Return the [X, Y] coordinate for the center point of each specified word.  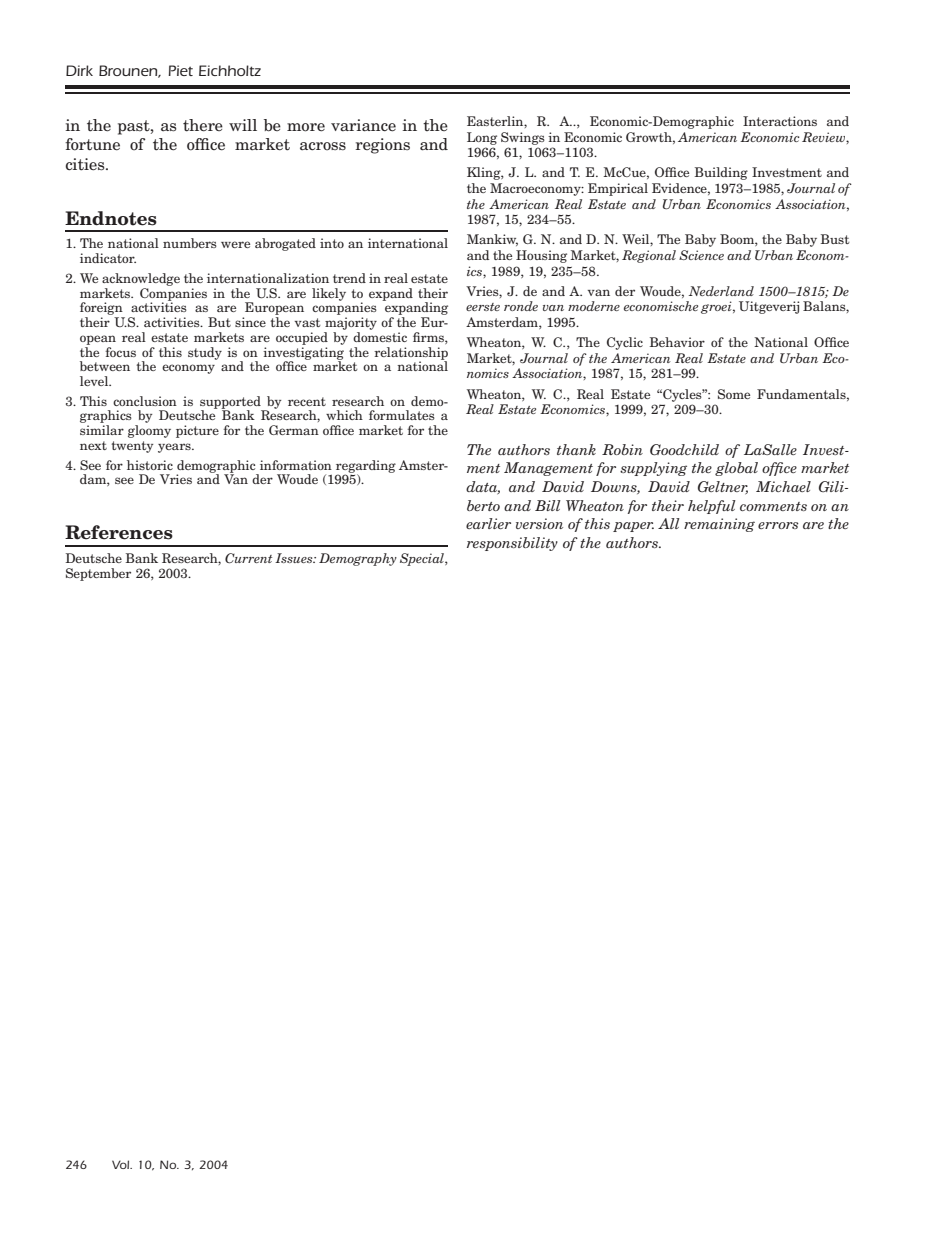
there [203, 125]
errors [778, 525]
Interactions [780, 121]
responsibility [512, 544]
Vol [122, 1164]
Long [482, 138]
